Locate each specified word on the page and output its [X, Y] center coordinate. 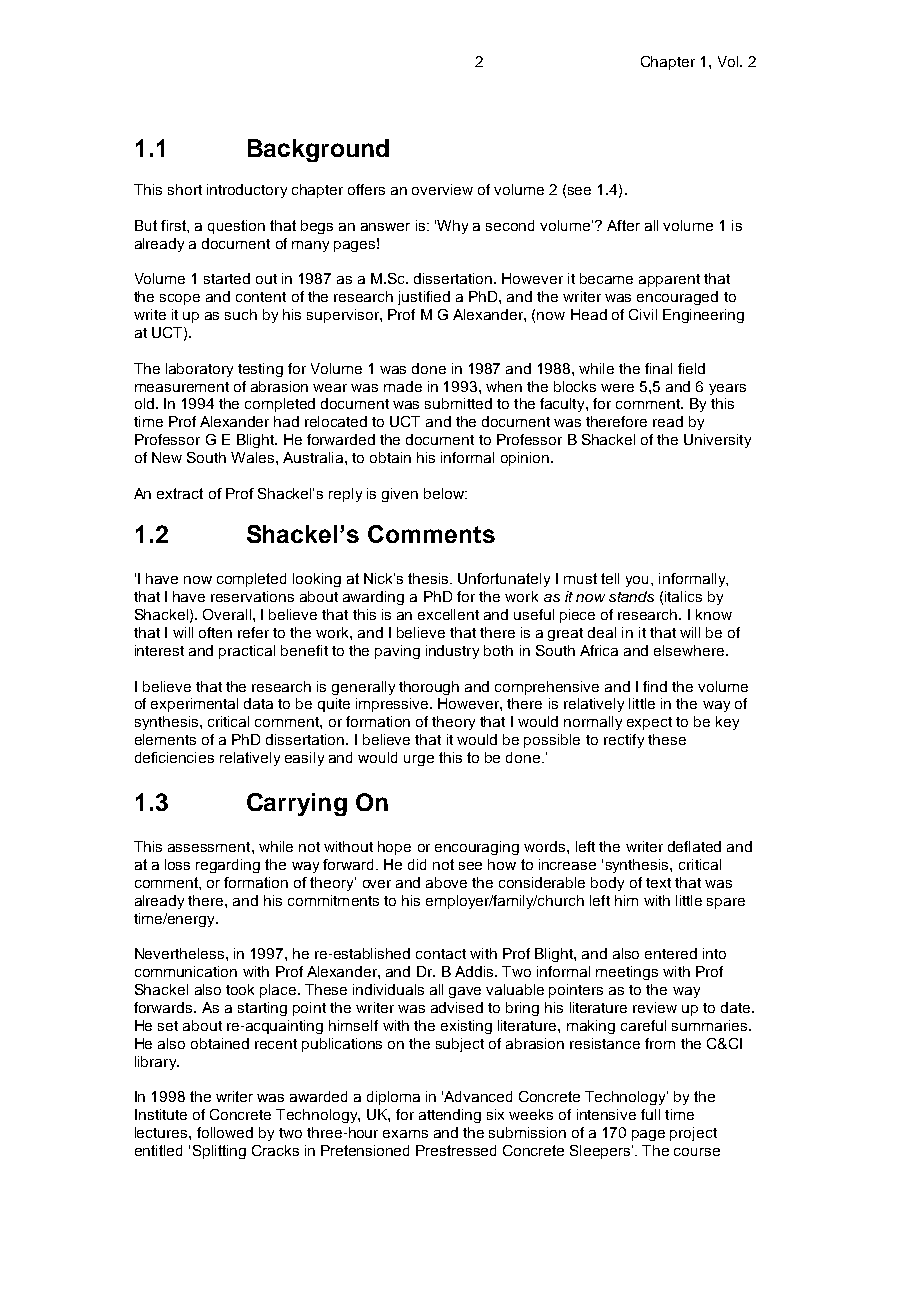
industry [452, 652]
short [185, 189]
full [650, 1114]
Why [452, 227]
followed [225, 1132]
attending [450, 1116]
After [623, 225]
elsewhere [690, 650]
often [215, 632]
